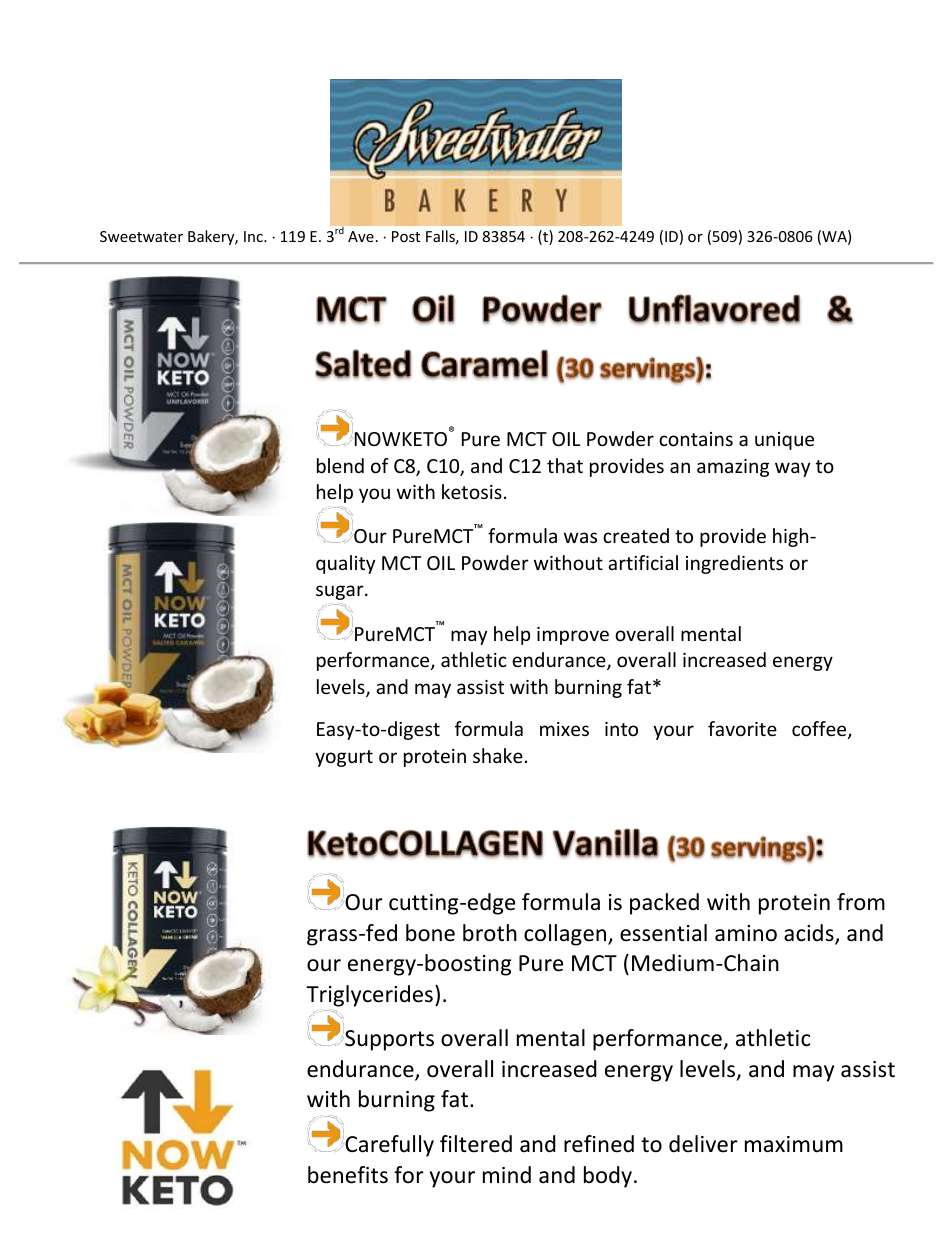  I want to click on benefits, so click(348, 1175).
